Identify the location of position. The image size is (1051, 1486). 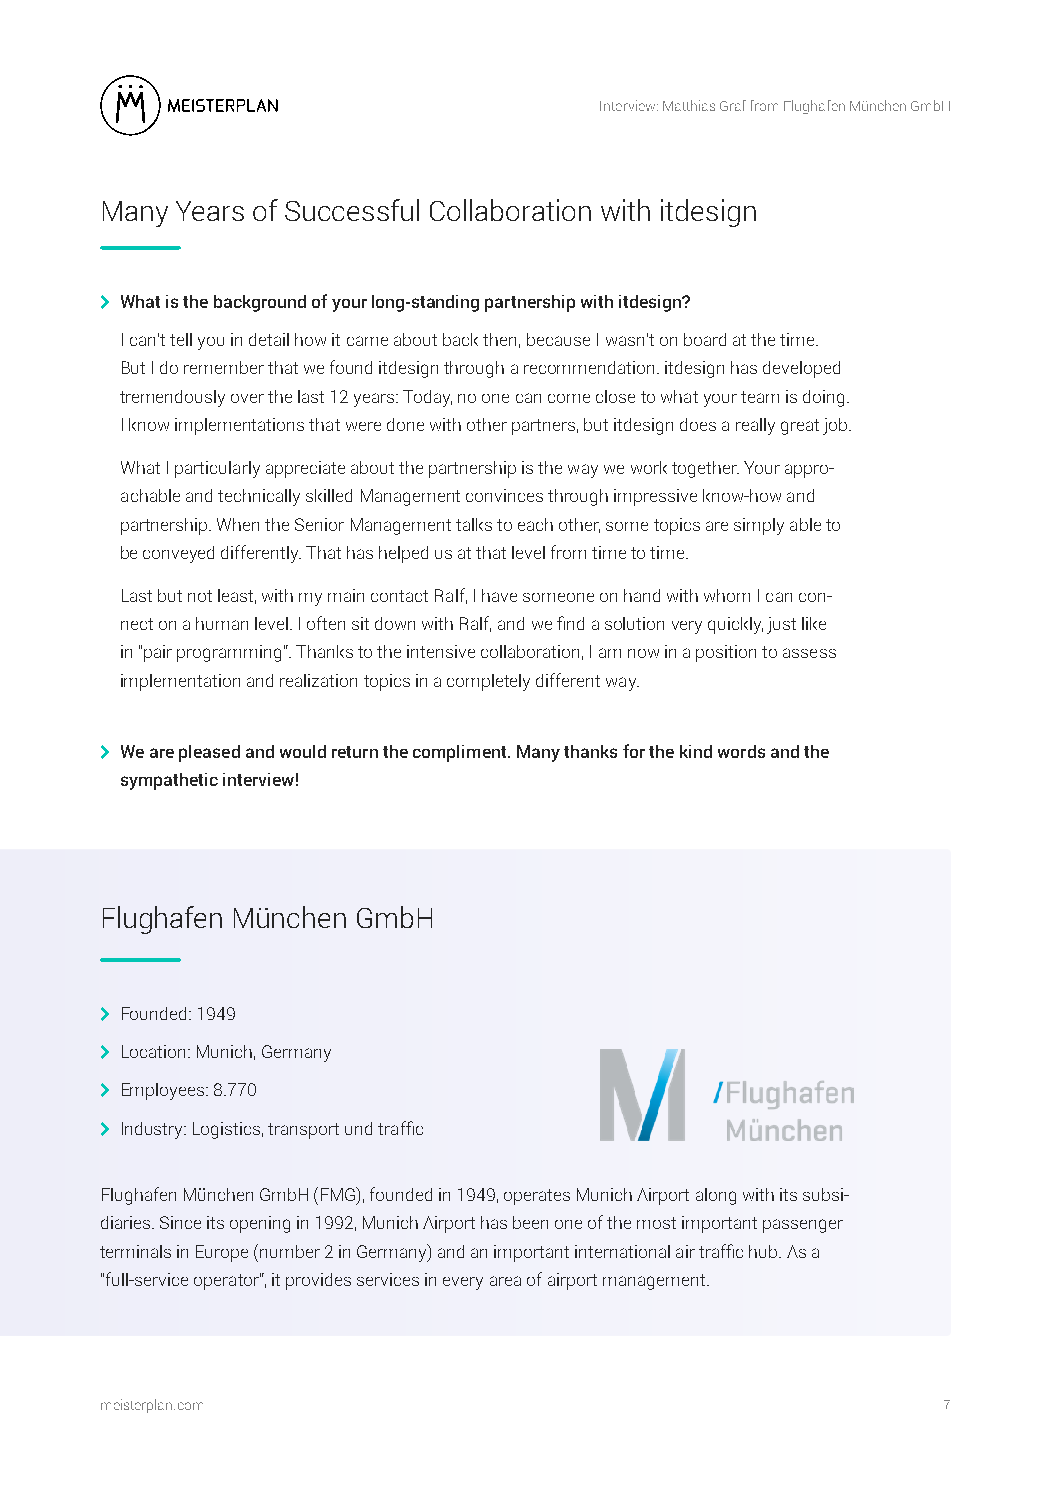
(726, 653).
